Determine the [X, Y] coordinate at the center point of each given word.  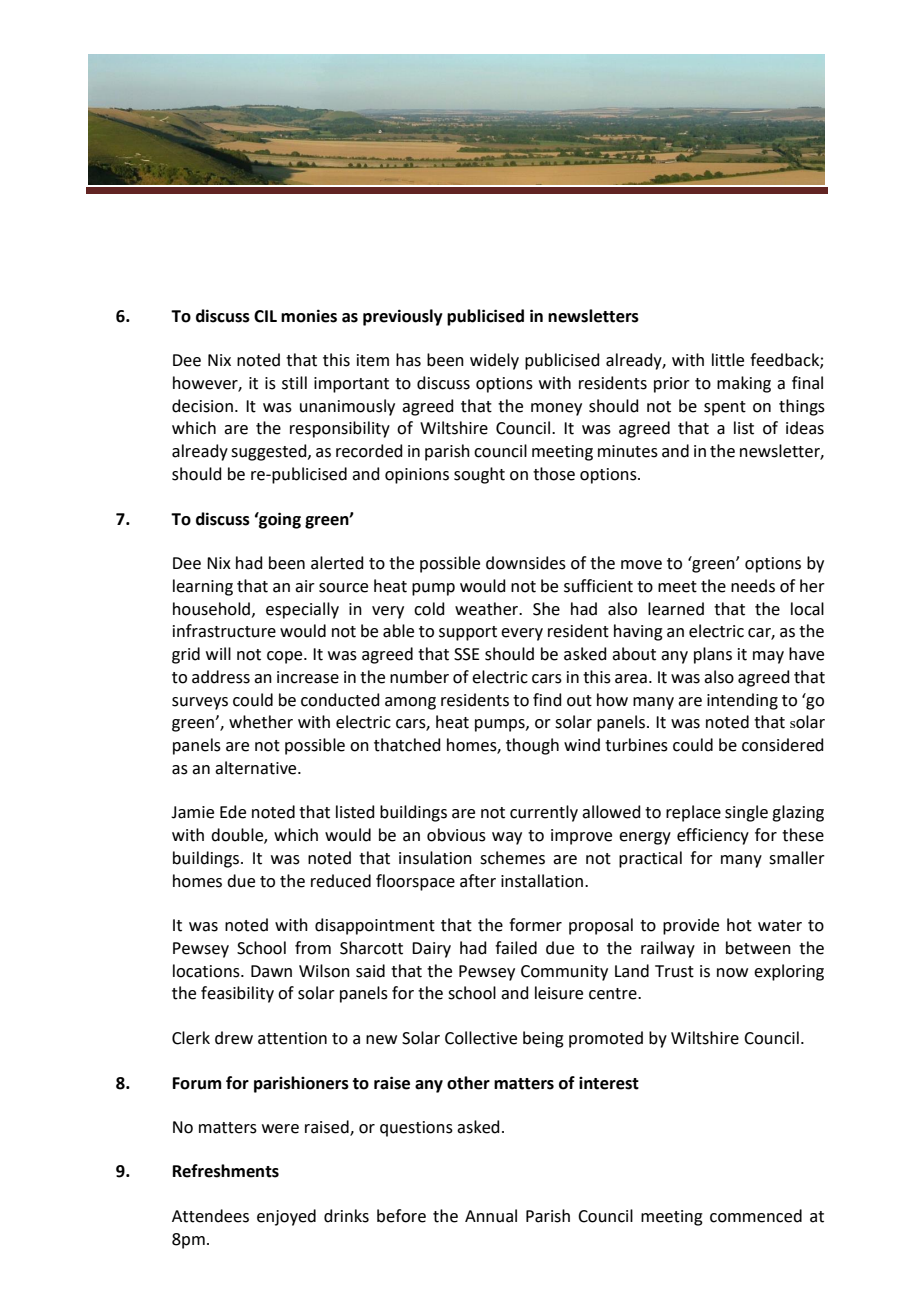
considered [783, 745]
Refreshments [226, 1171]
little [728, 360]
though [532, 746]
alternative [257, 768]
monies [309, 316]
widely [494, 361]
